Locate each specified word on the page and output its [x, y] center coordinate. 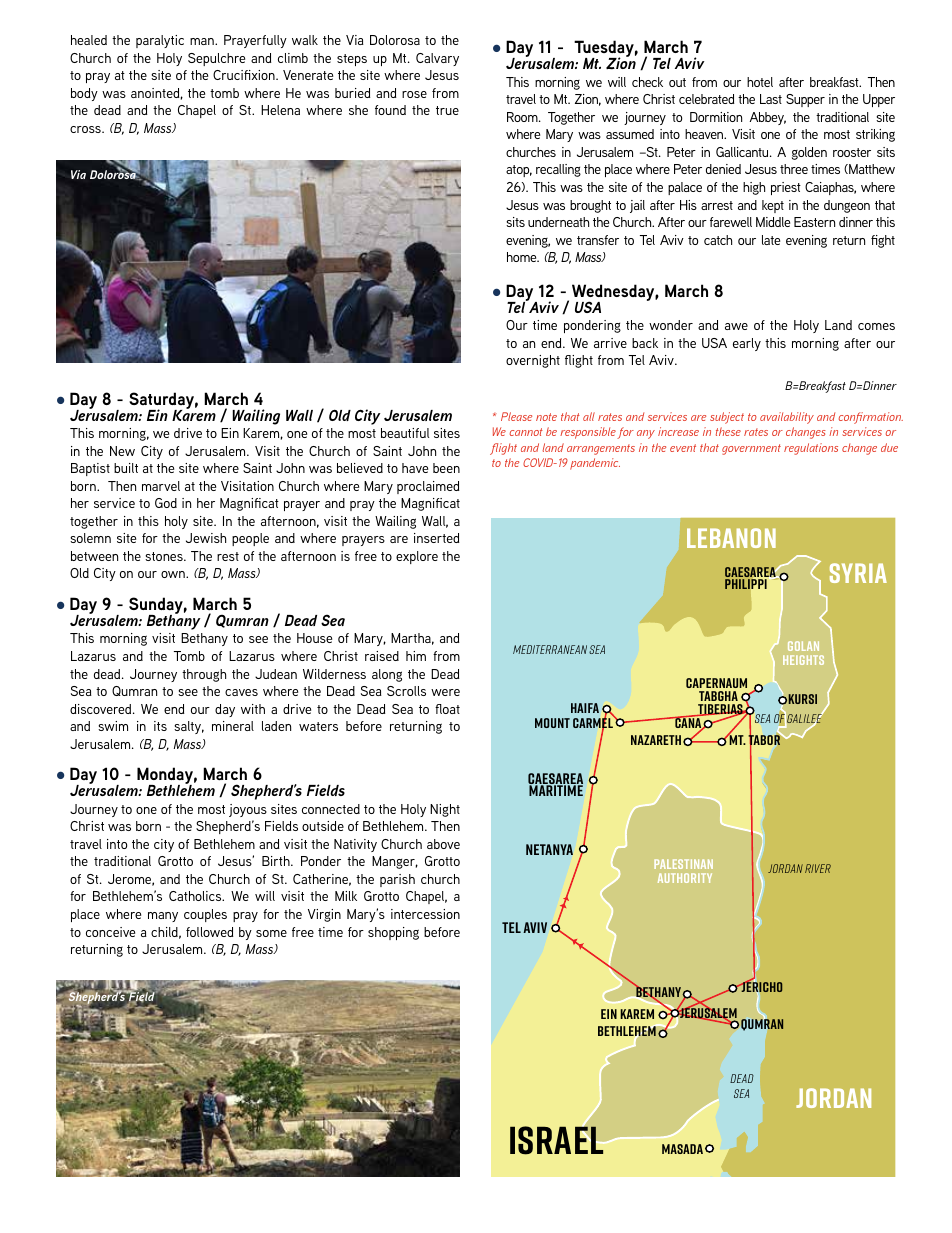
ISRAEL [556, 1140]
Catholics [196, 896]
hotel [760, 82]
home [523, 257]
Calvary [437, 59]
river [818, 868]
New [122, 451]
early [747, 344]
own [174, 574]
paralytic [160, 41]
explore [417, 557]
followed [210, 932]
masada [682, 1149]
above [443, 844]
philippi [746, 584]
